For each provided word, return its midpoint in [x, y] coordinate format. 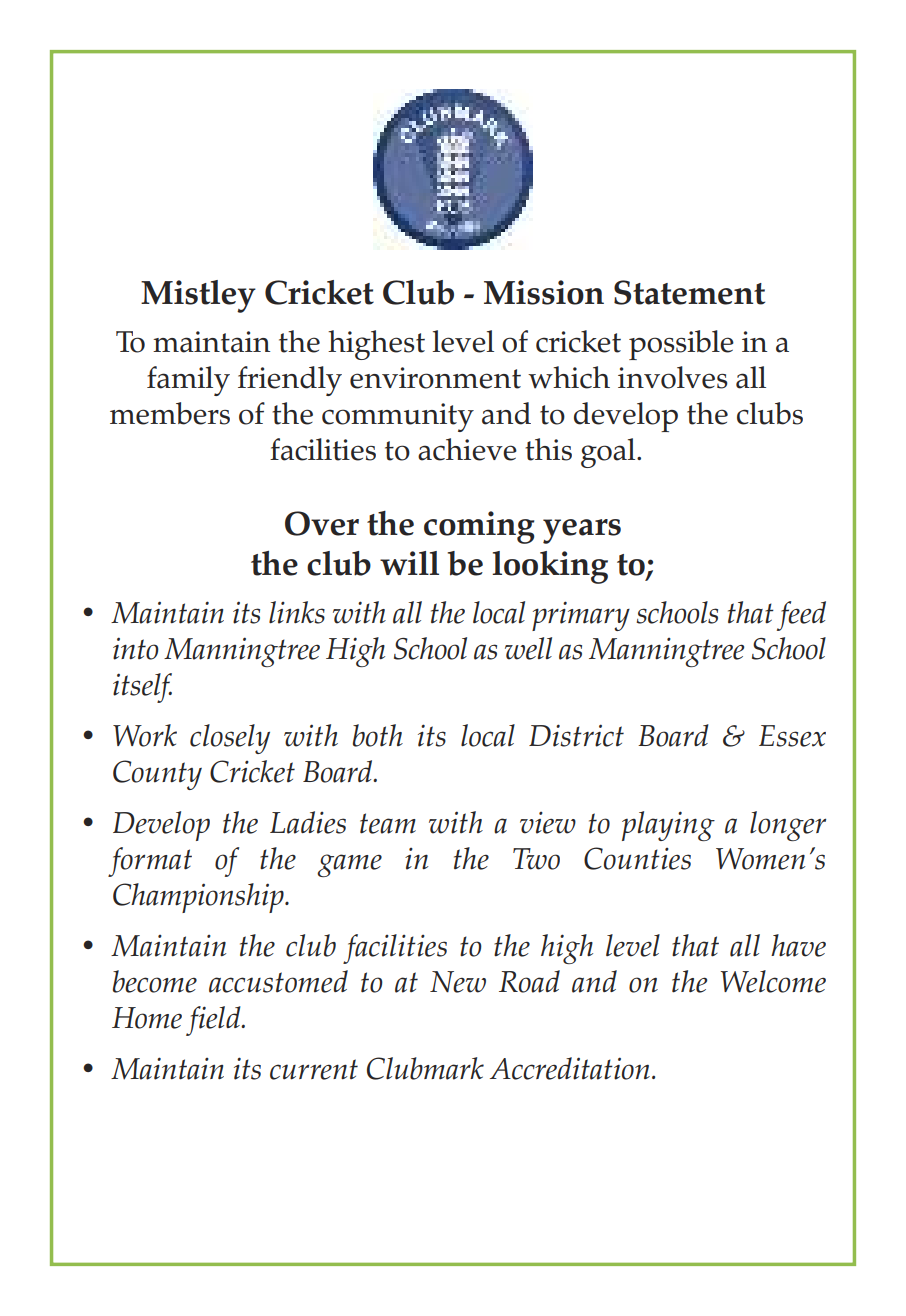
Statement [689, 292]
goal [609, 453]
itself [142, 688]
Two [536, 859]
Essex [792, 736]
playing [668, 826]
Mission [544, 292]
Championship [199, 898]
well [528, 648]
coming [479, 527]
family [188, 381]
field [214, 1021]
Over [322, 523]
